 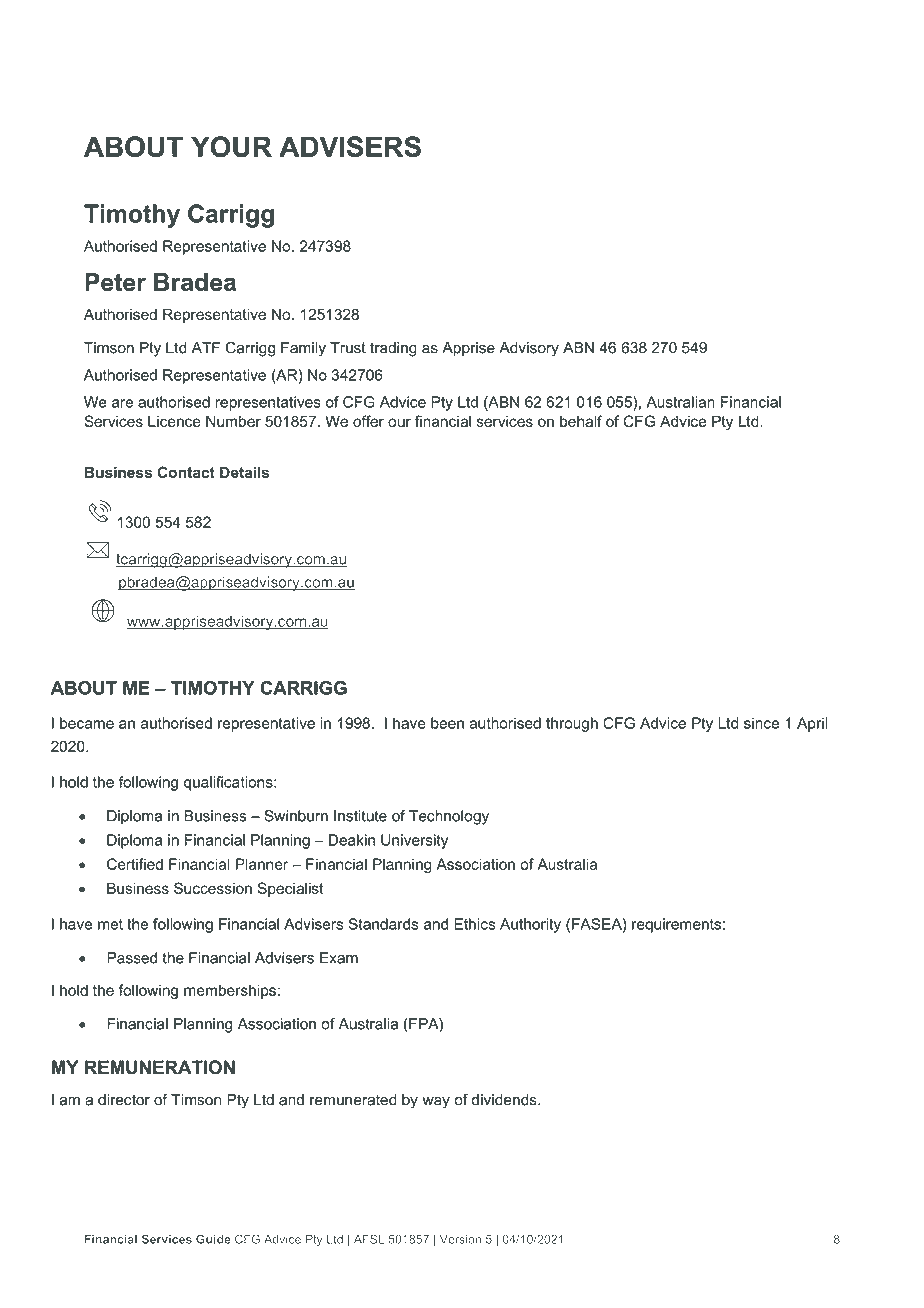 What do you see at coordinates (581, 421) in the image?
I see `behalf` at bounding box center [581, 421].
